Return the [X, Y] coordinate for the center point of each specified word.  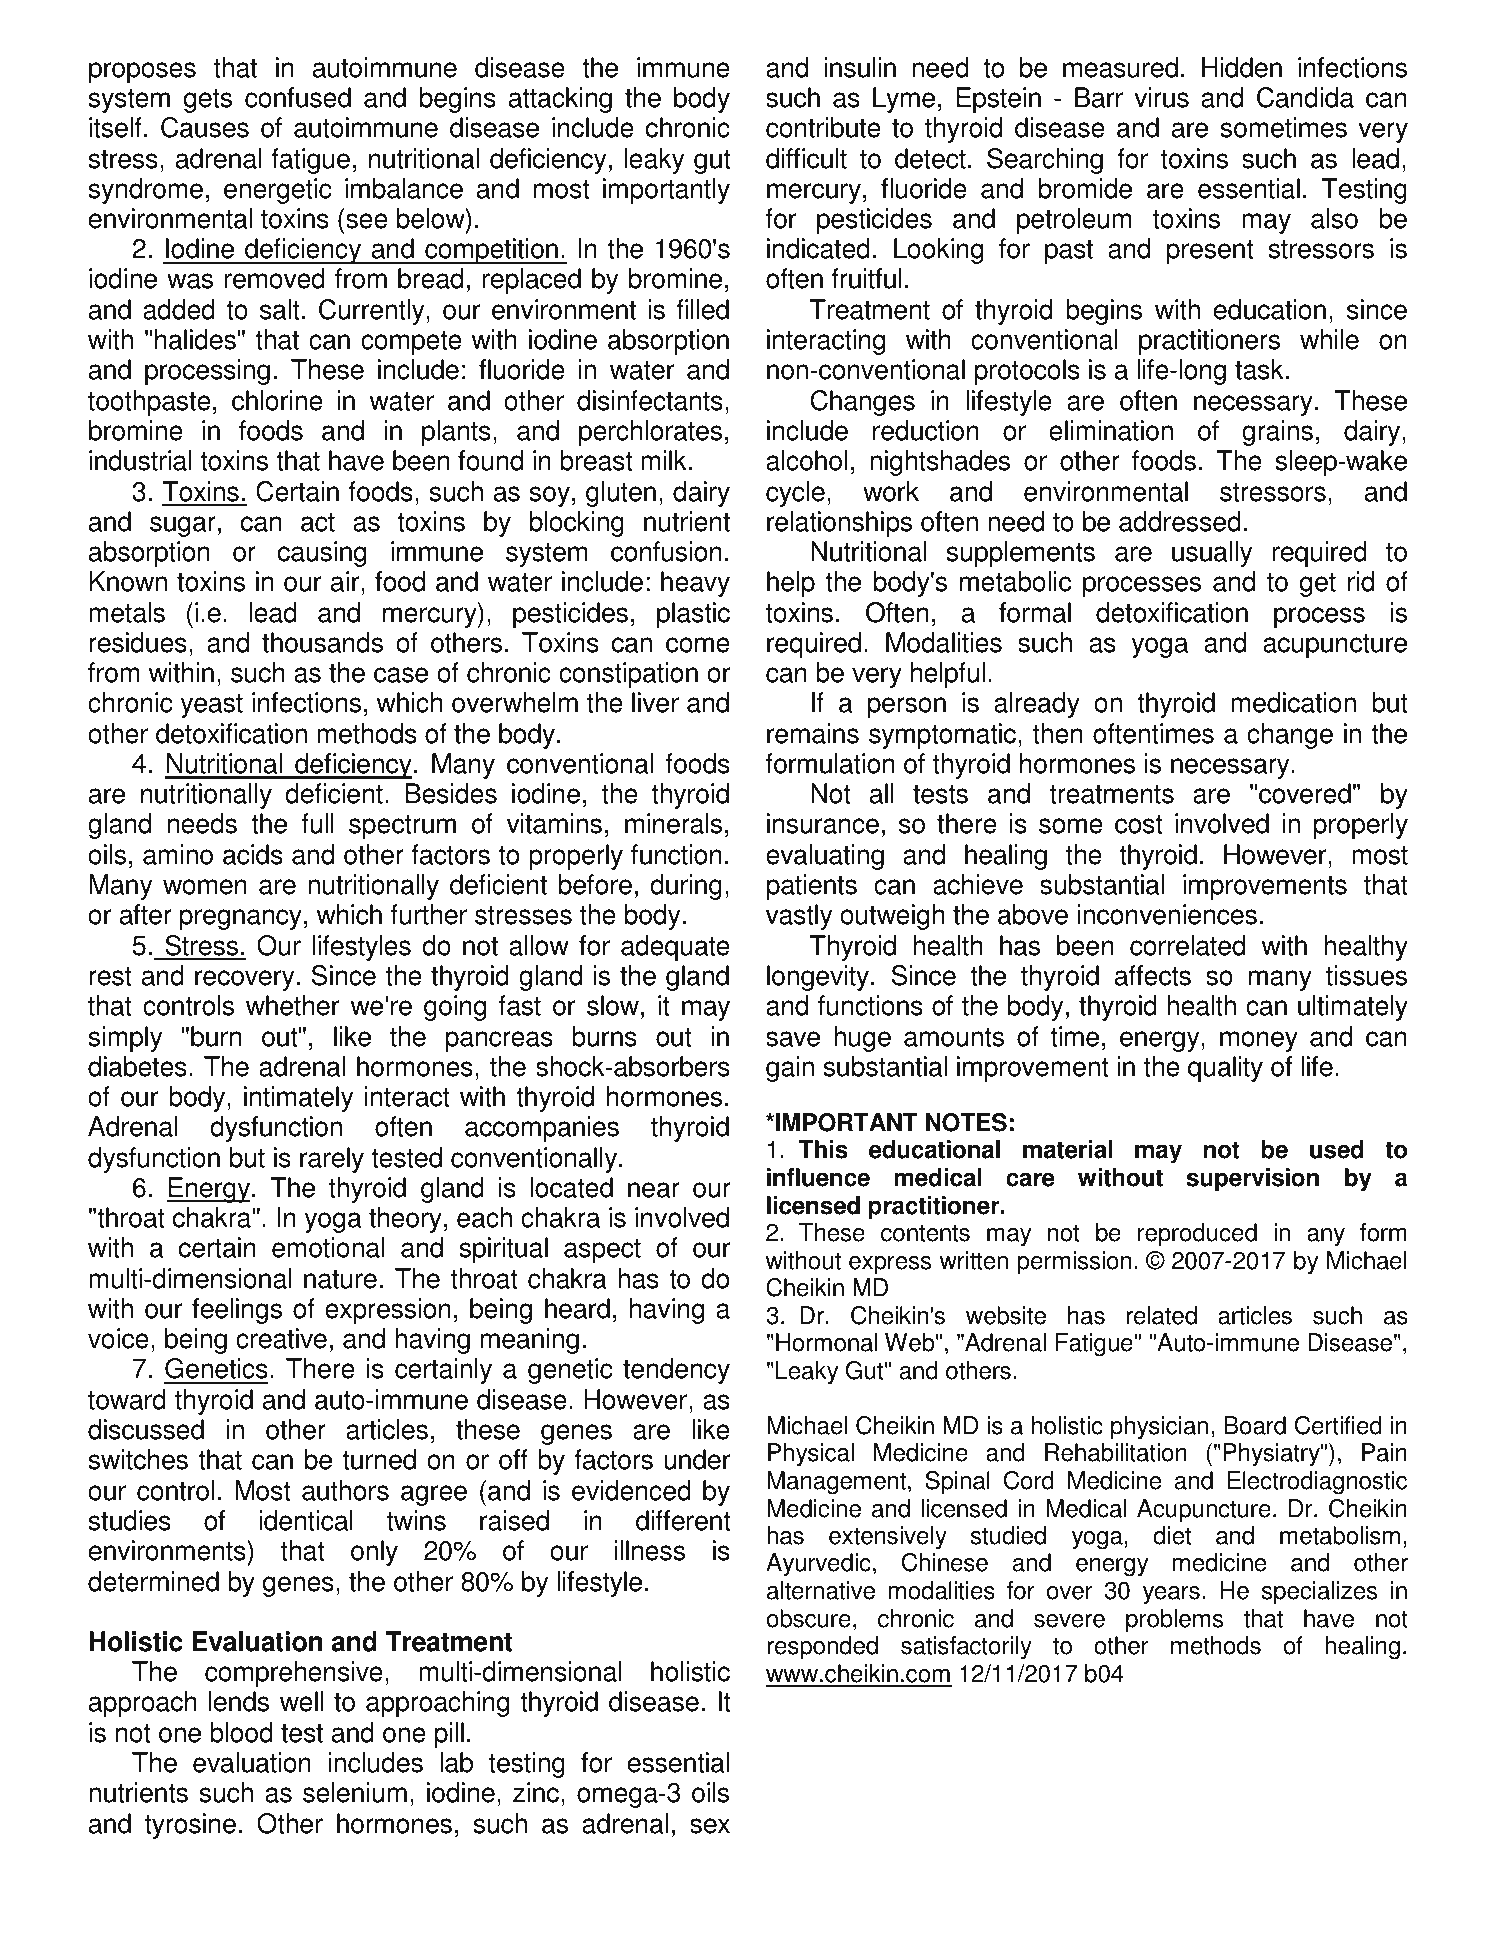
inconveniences [1167, 914]
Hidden [1242, 67]
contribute [823, 127]
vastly [799, 917]
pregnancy [241, 919]
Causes [205, 127]
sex [710, 1826]
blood [241, 1732]
